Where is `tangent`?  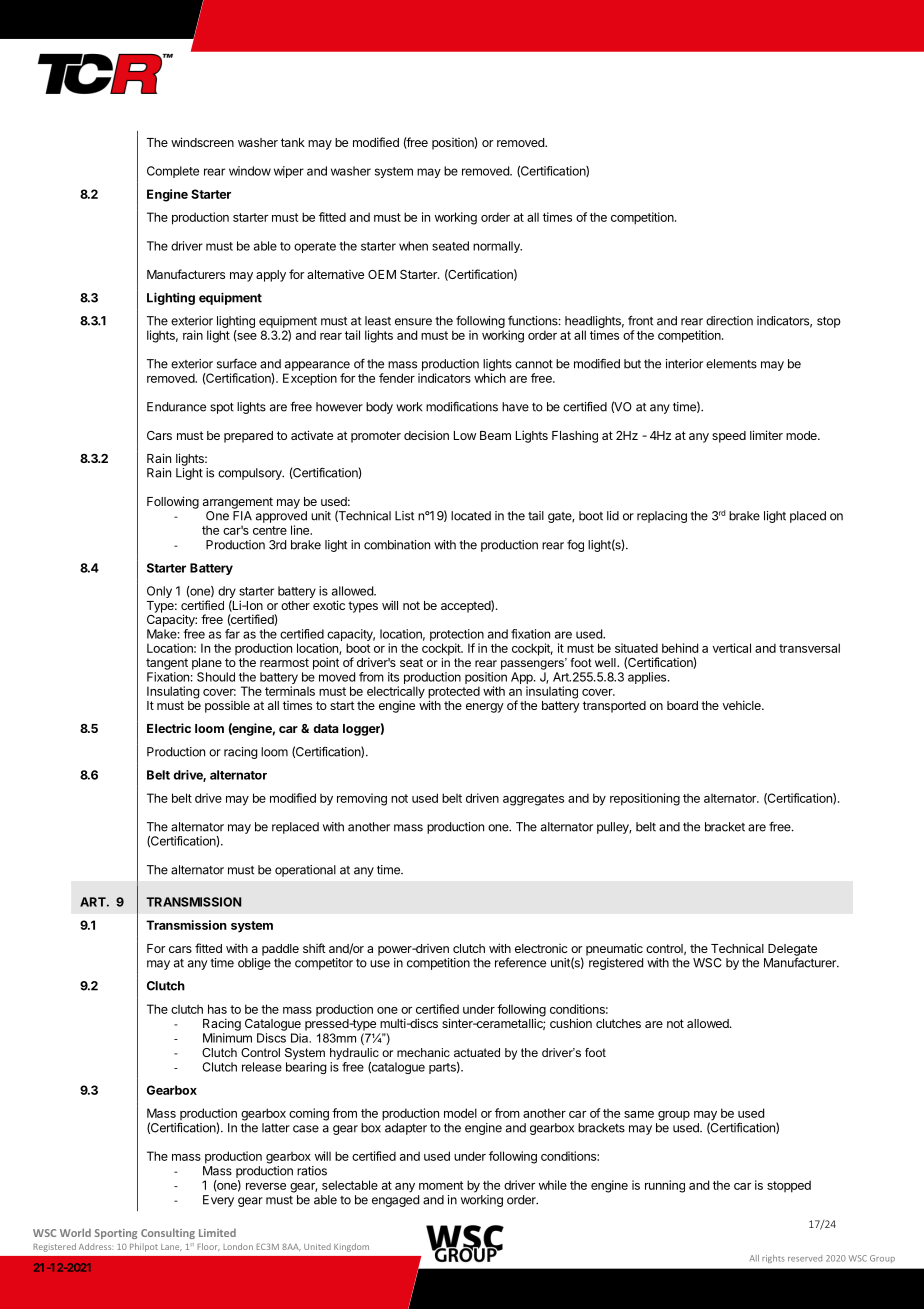
tangent is located at coordinates (167, 664).
